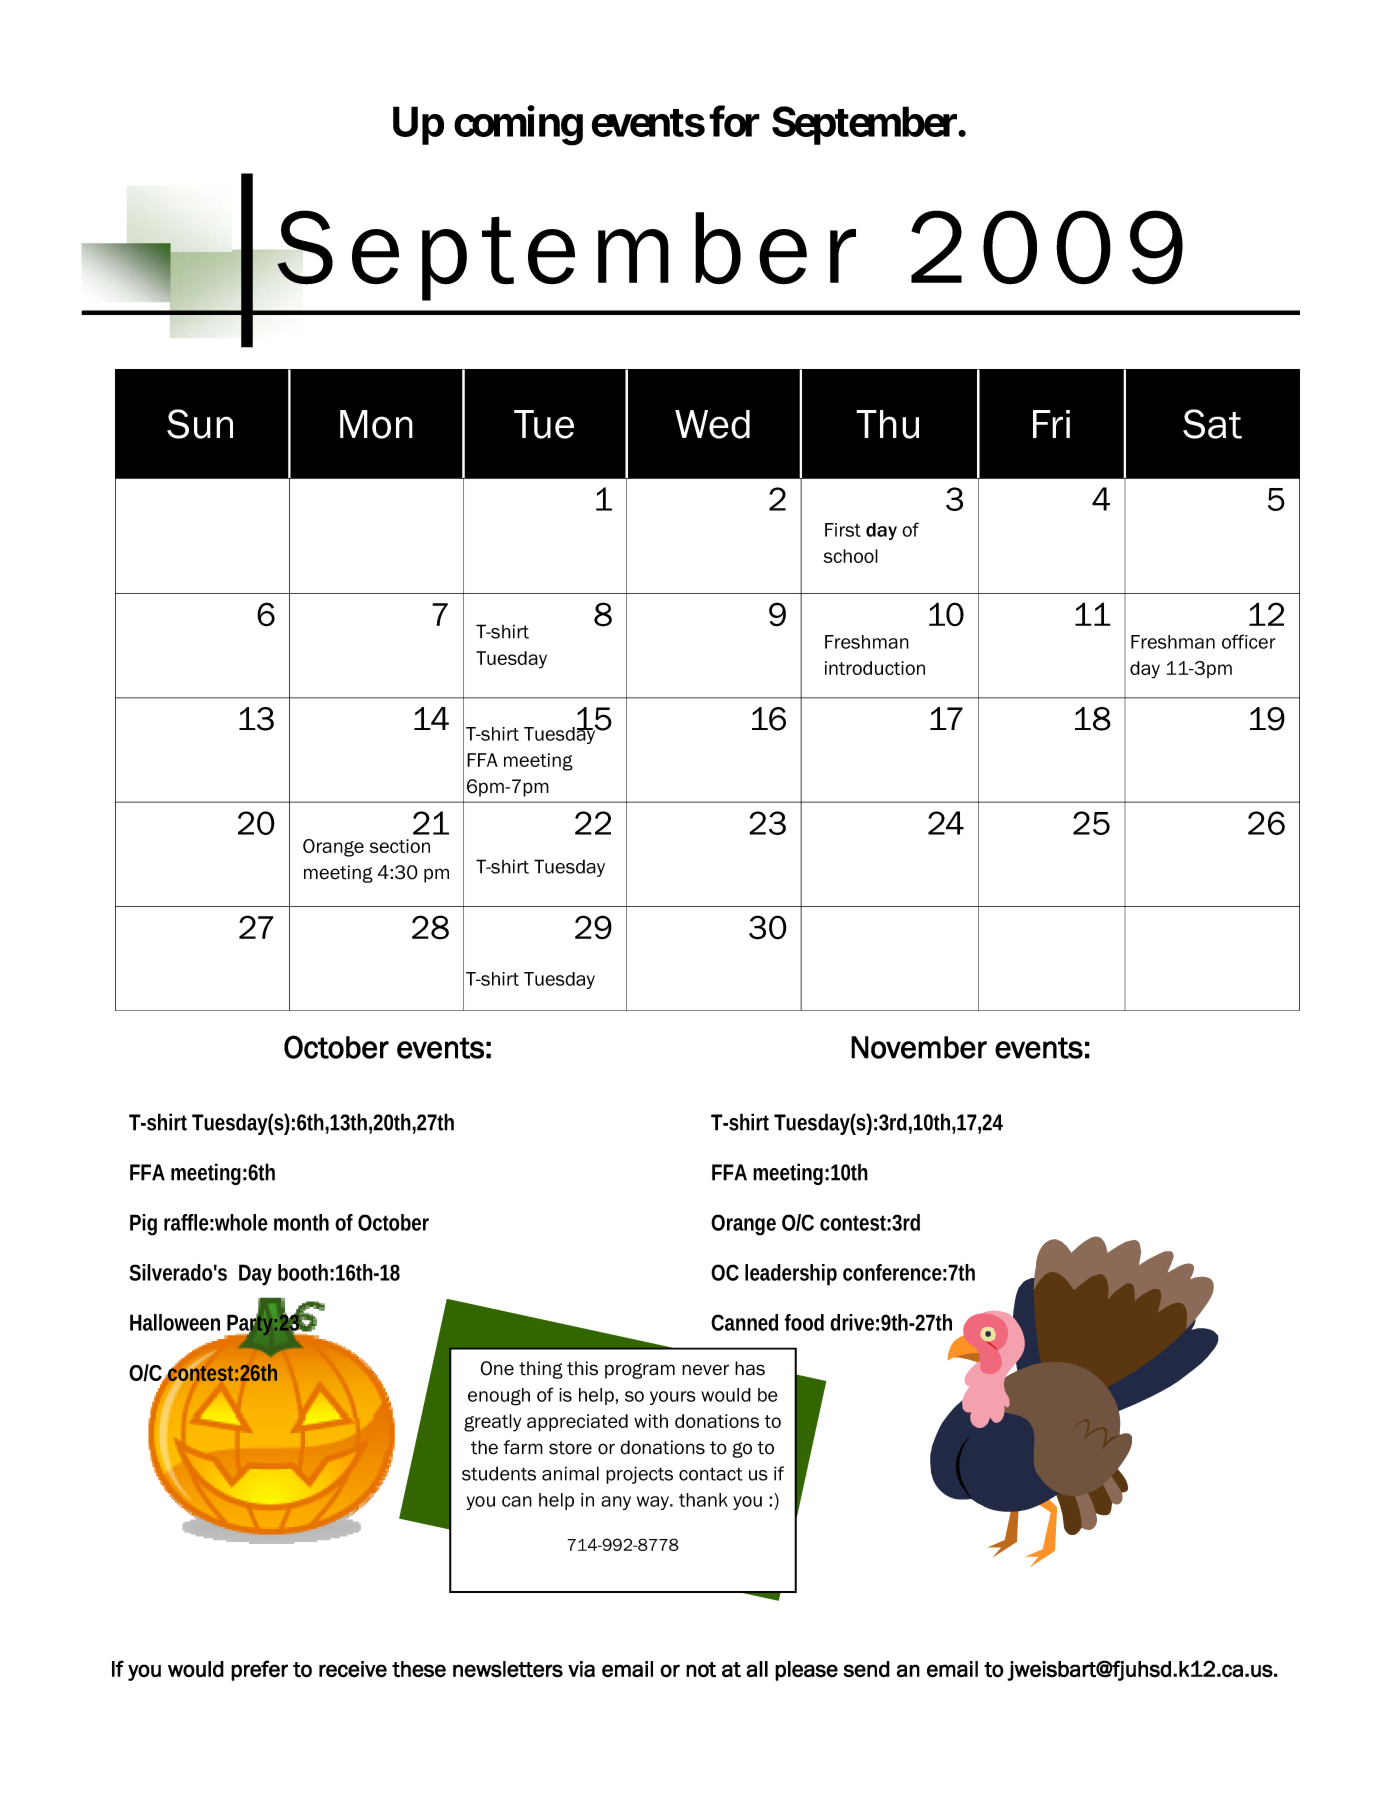  What do you see at coordinates (400, 846) in the screenshot?
I see `section` at bounding box center [400, 846].
